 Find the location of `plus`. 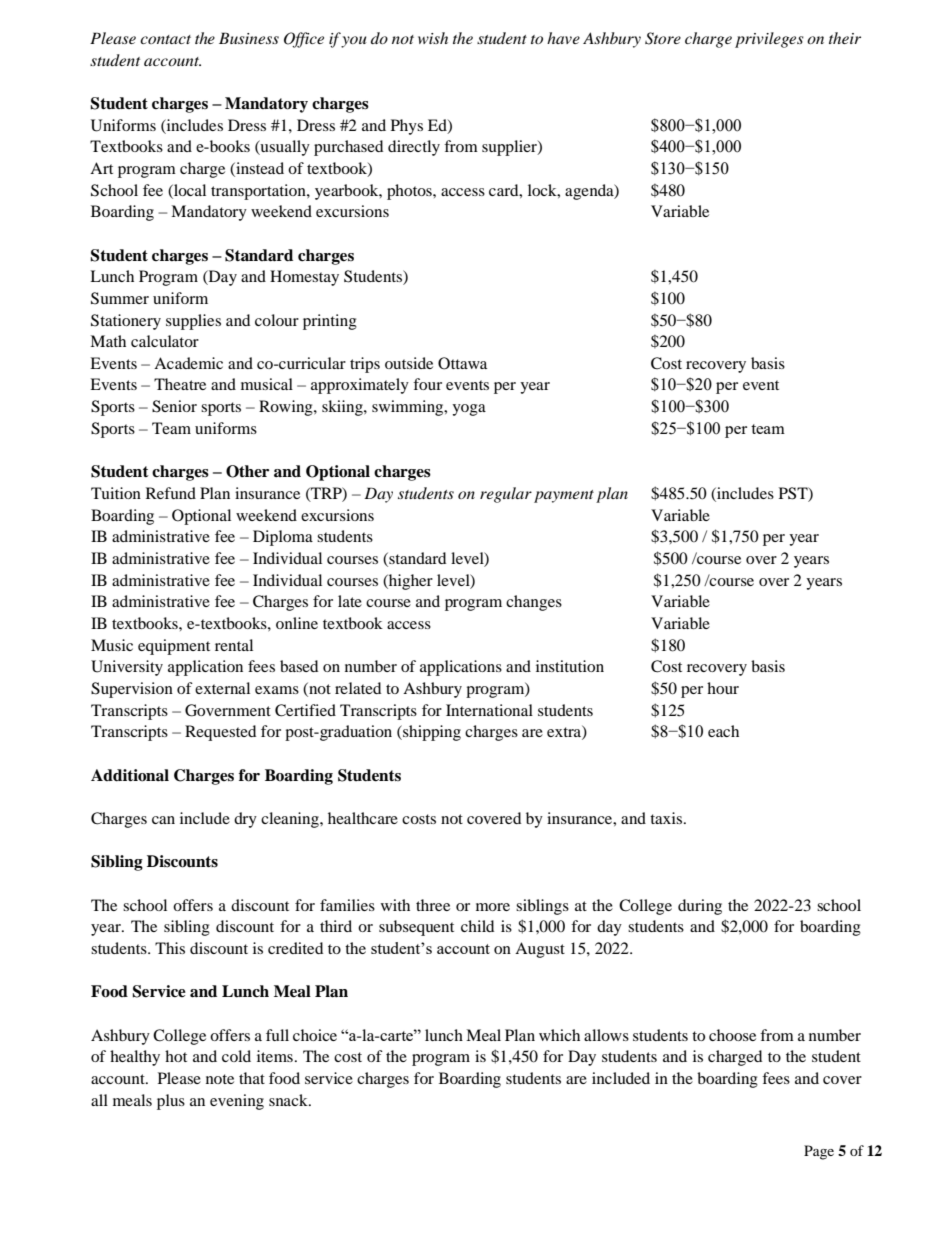

plus is located at coordinates (171, 1102).
